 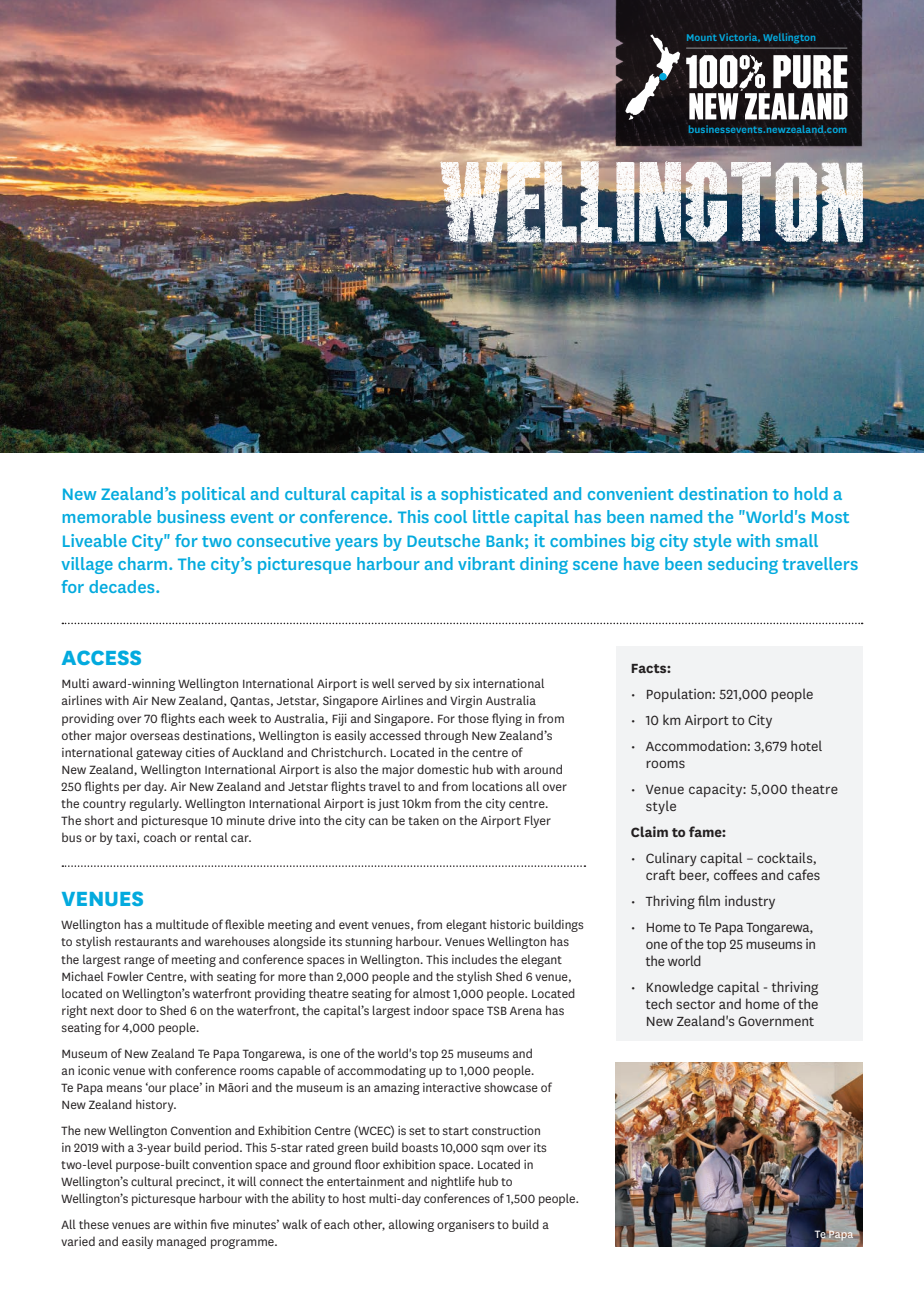 I want to click on hold, so click(x=811, y=493).
